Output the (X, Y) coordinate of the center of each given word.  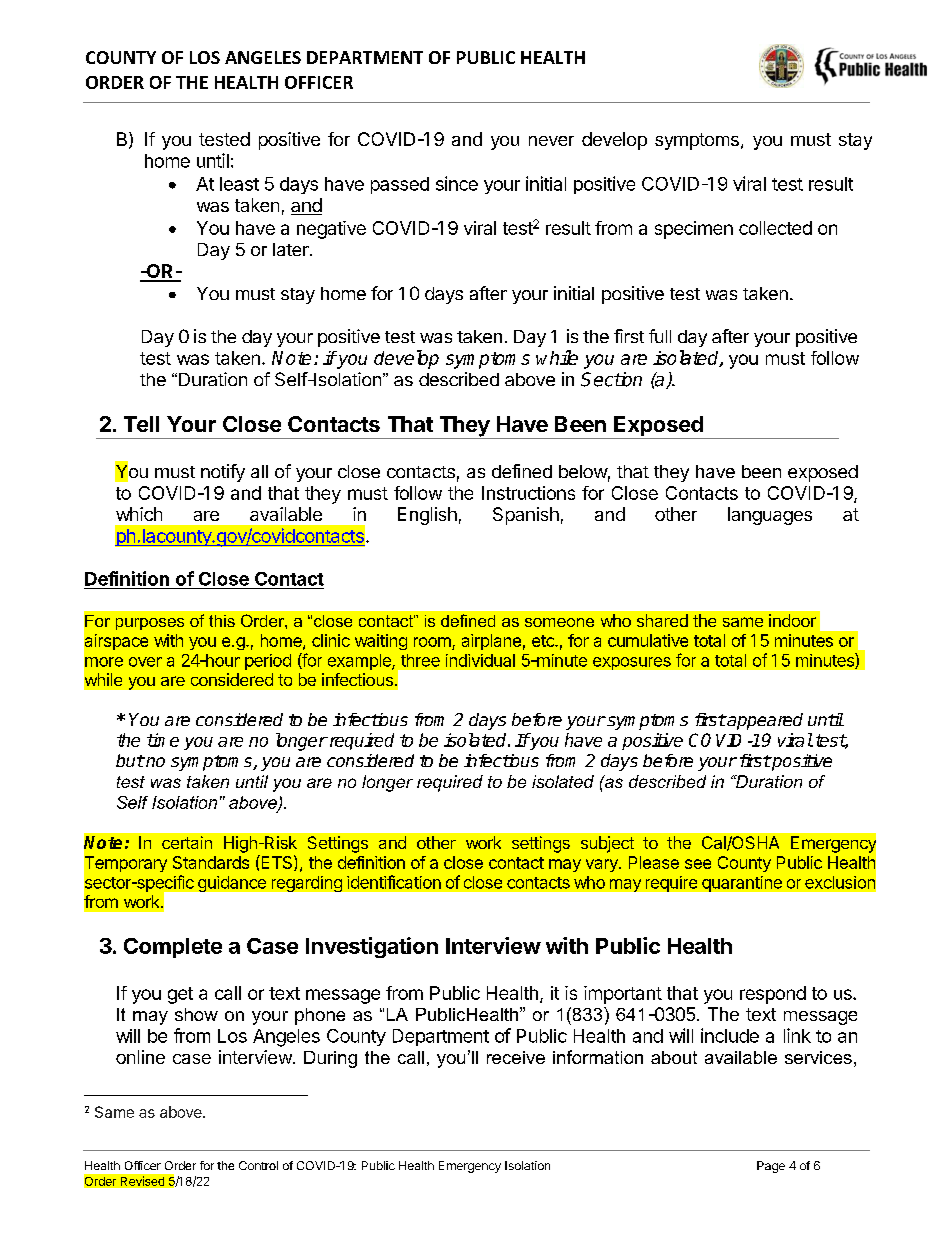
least (239, 184)
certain (187, 842)
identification (394, 882)
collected (775, 228)
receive (516, 1057)
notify (223, 473)
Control (258, 1165)
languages (770, 516)
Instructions (528, 493)
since (457, 183)
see (698, 864)
